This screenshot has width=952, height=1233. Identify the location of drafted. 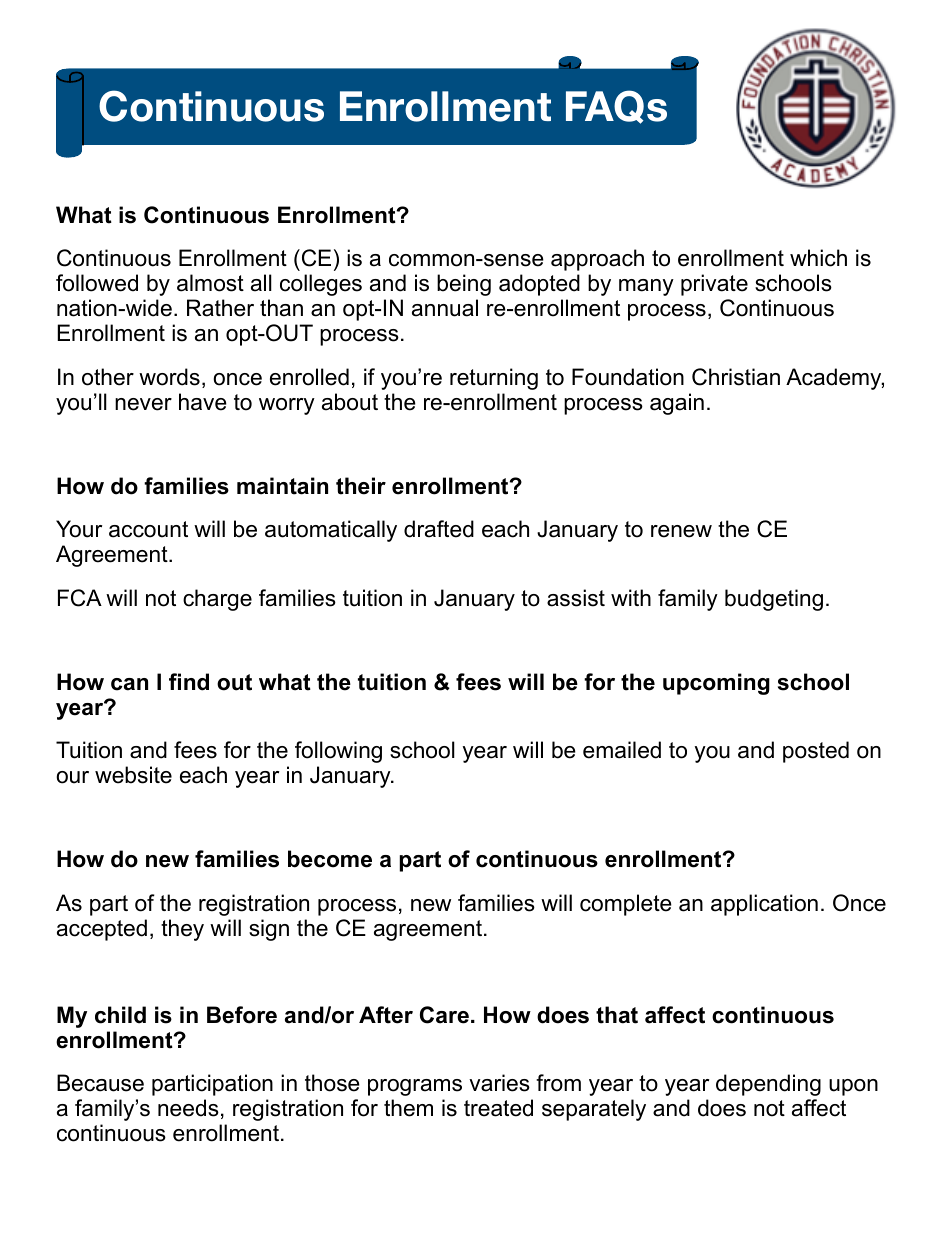
(439, 529).
